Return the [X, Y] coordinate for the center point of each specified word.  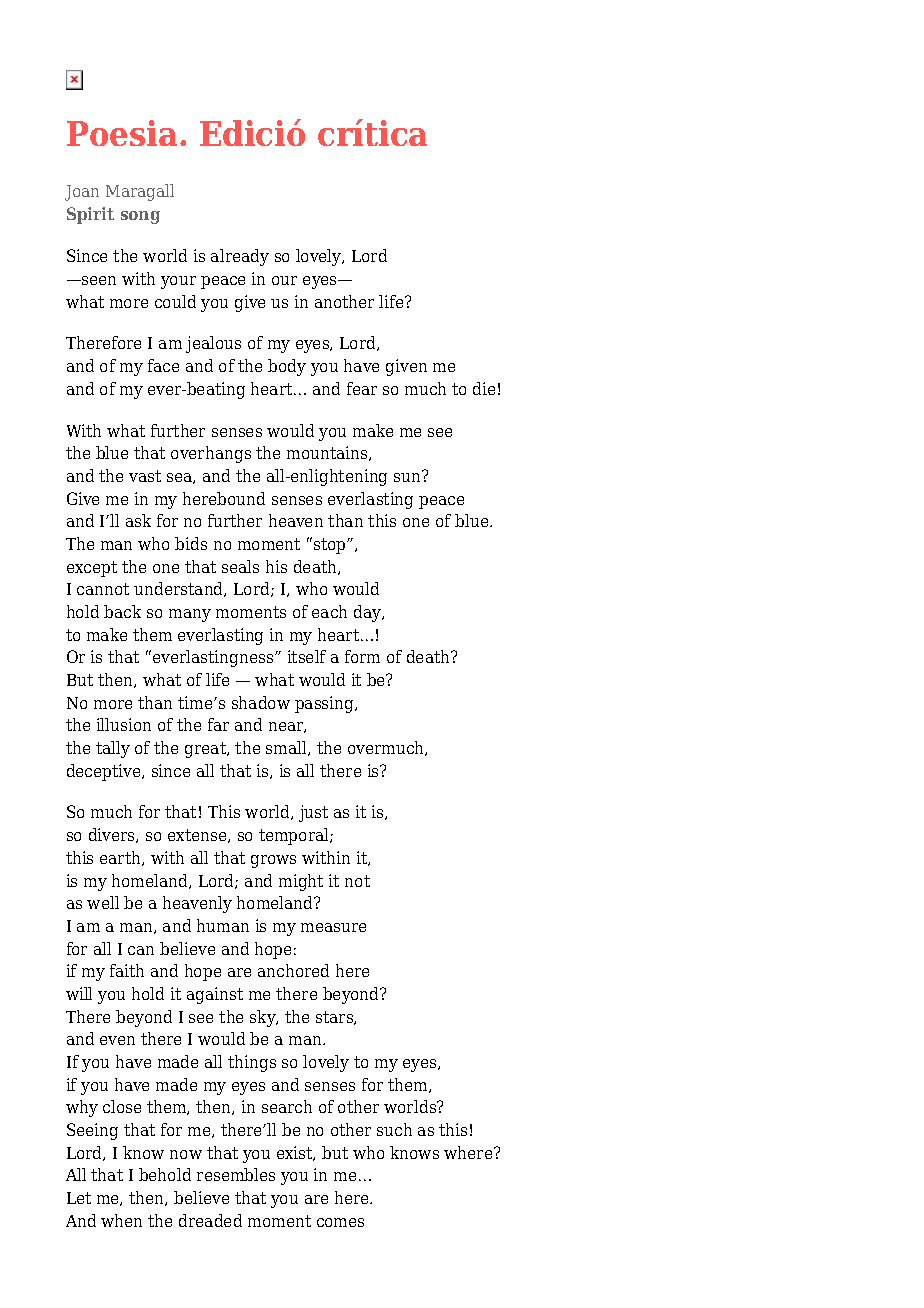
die [484, 388]
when [121, 1220]
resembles [236, 1174]
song [140, 217]
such [394, 1129]
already [240, 257]
